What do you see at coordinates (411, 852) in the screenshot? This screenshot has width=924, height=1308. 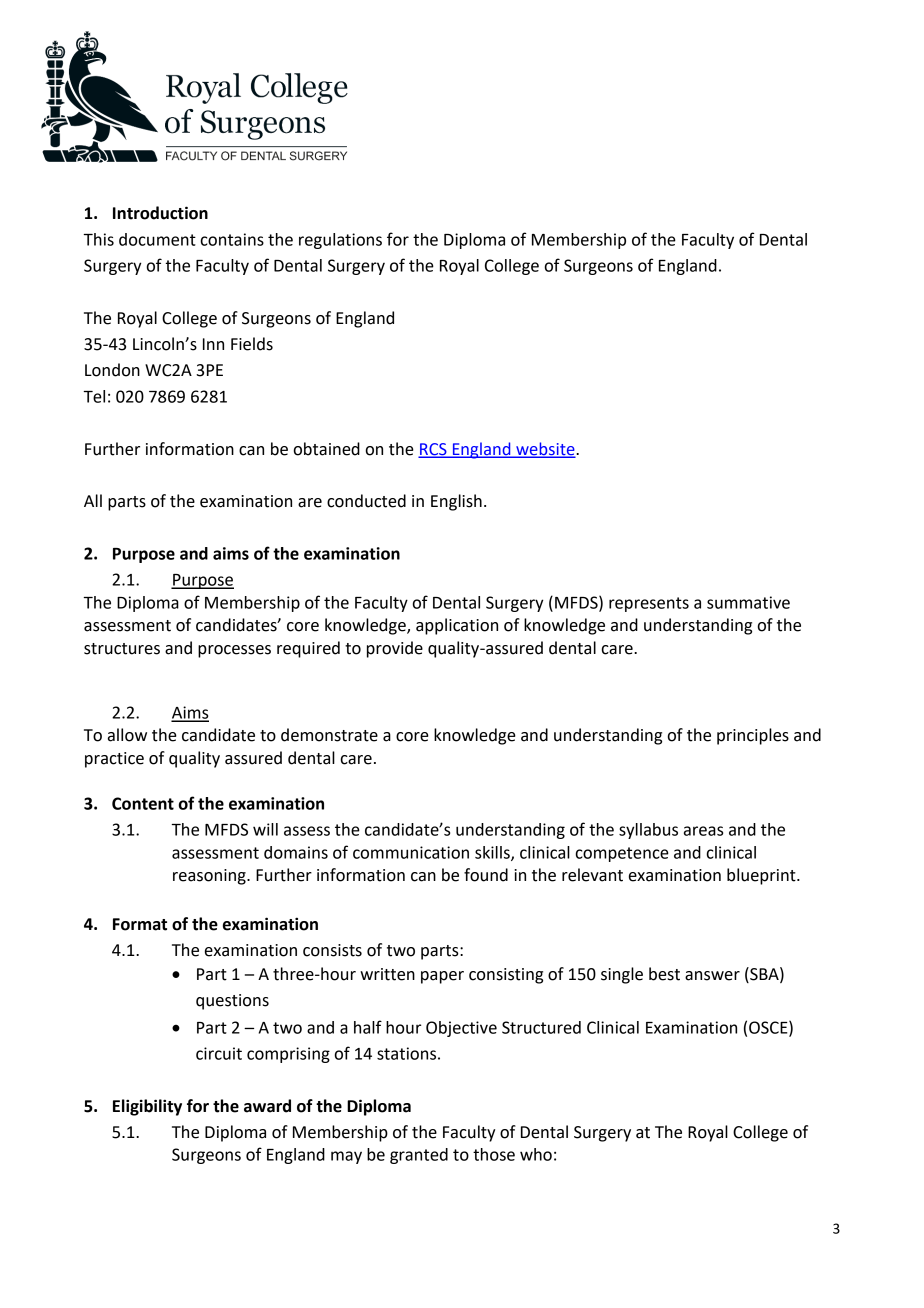 I see `communication` at bounding box center [411, 852].
